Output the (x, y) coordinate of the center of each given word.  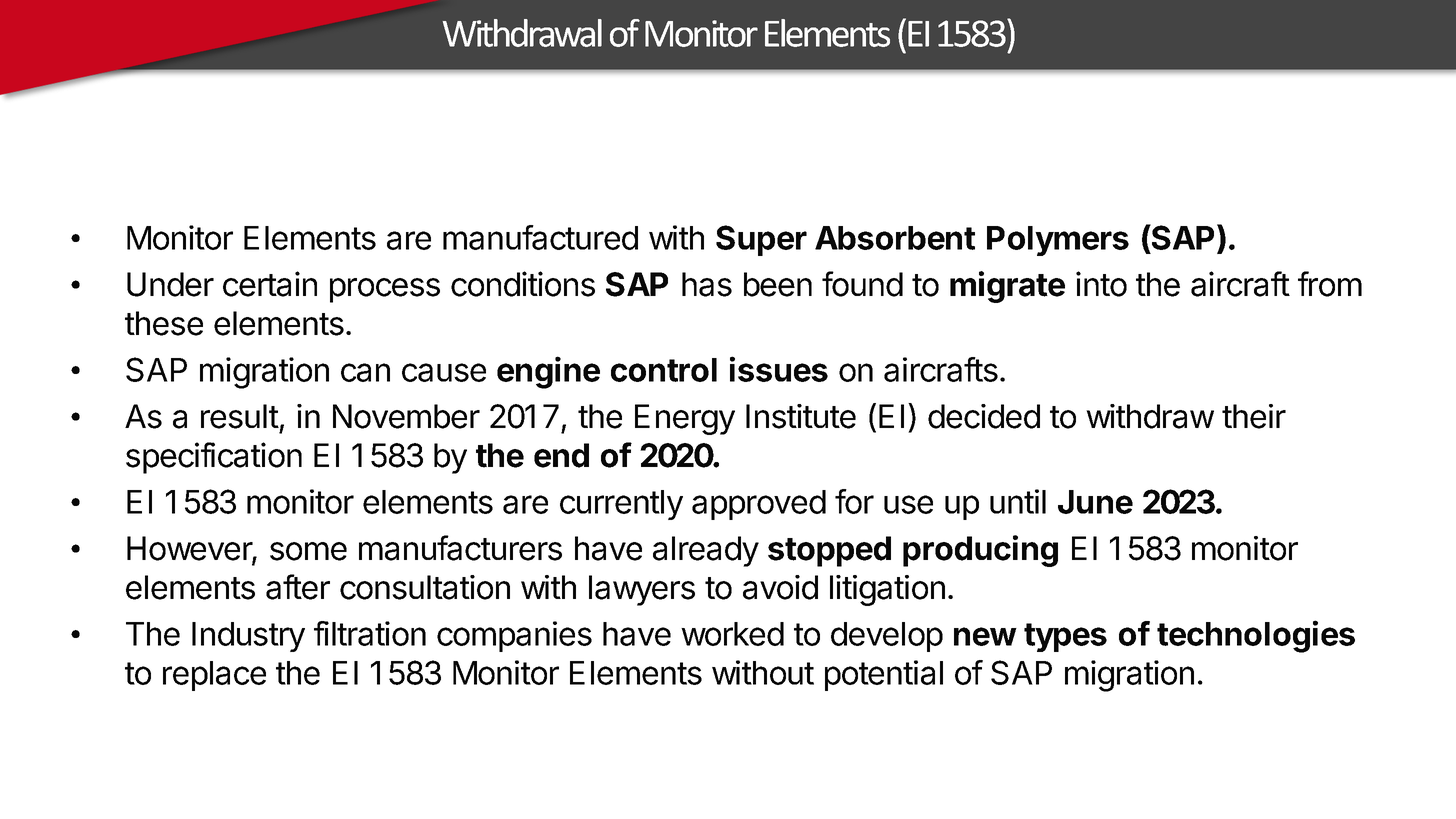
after (298, 587)
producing (980, 551)
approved (759, 505)
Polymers (1058, 241)
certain (270, 284)
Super (761, 240)
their (1254, 416)
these (164, 323)
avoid (780, 587)
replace (214, 676)
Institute (801, 416)
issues (779, 369)
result (240, 416)
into (1101, 284)
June (1095, 502)
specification (214, 458)
